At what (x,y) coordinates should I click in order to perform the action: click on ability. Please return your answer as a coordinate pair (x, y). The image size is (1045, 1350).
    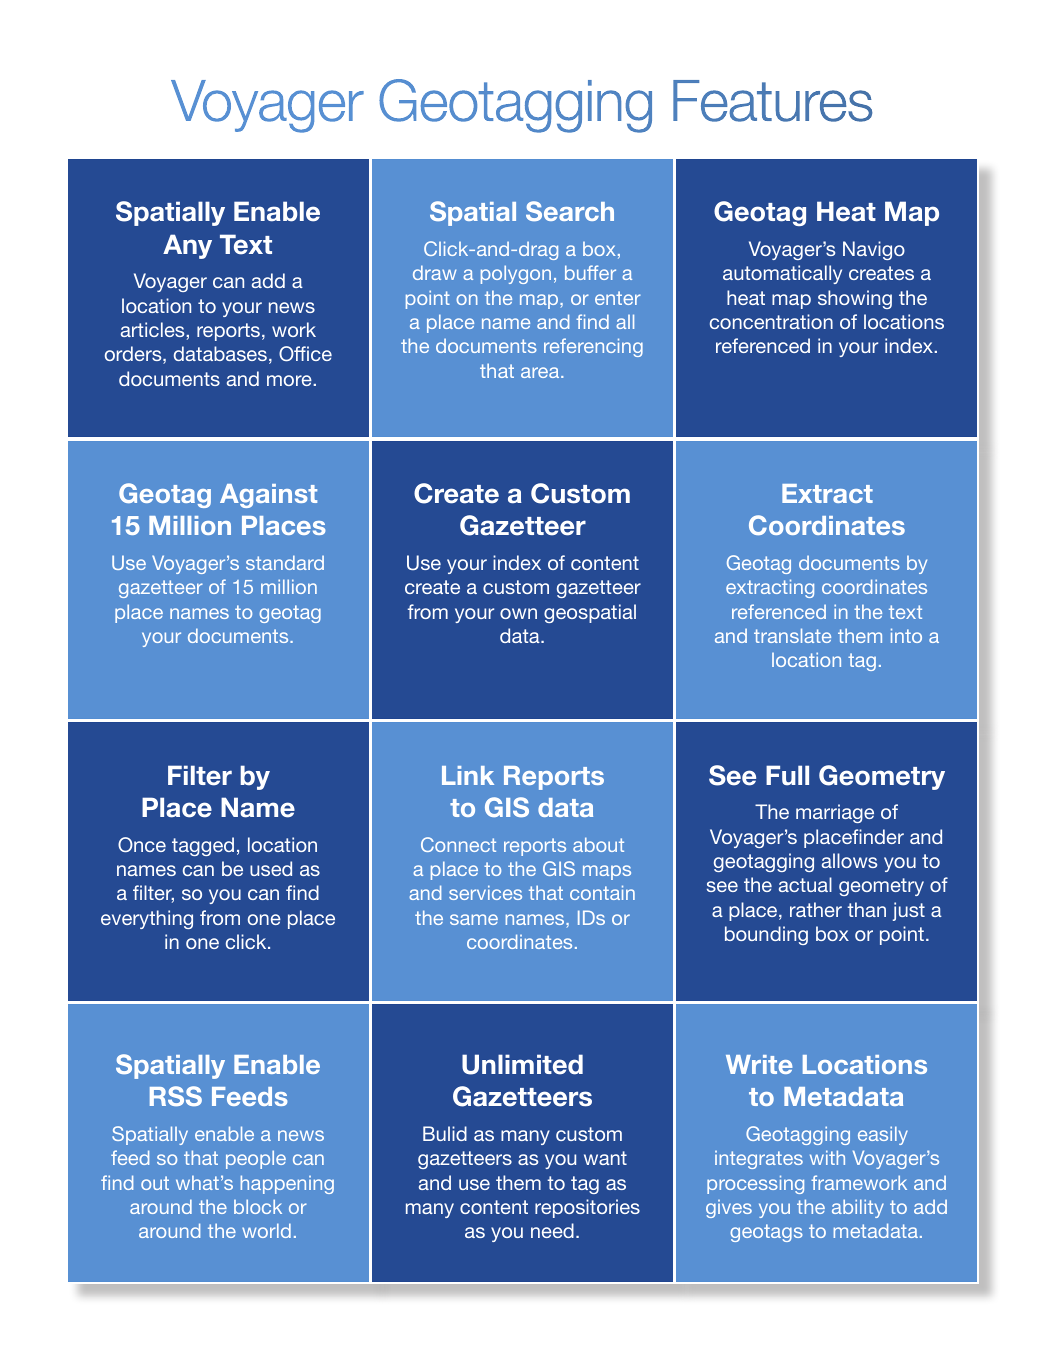
    Looking at the image, I should click on (858, 1208).
